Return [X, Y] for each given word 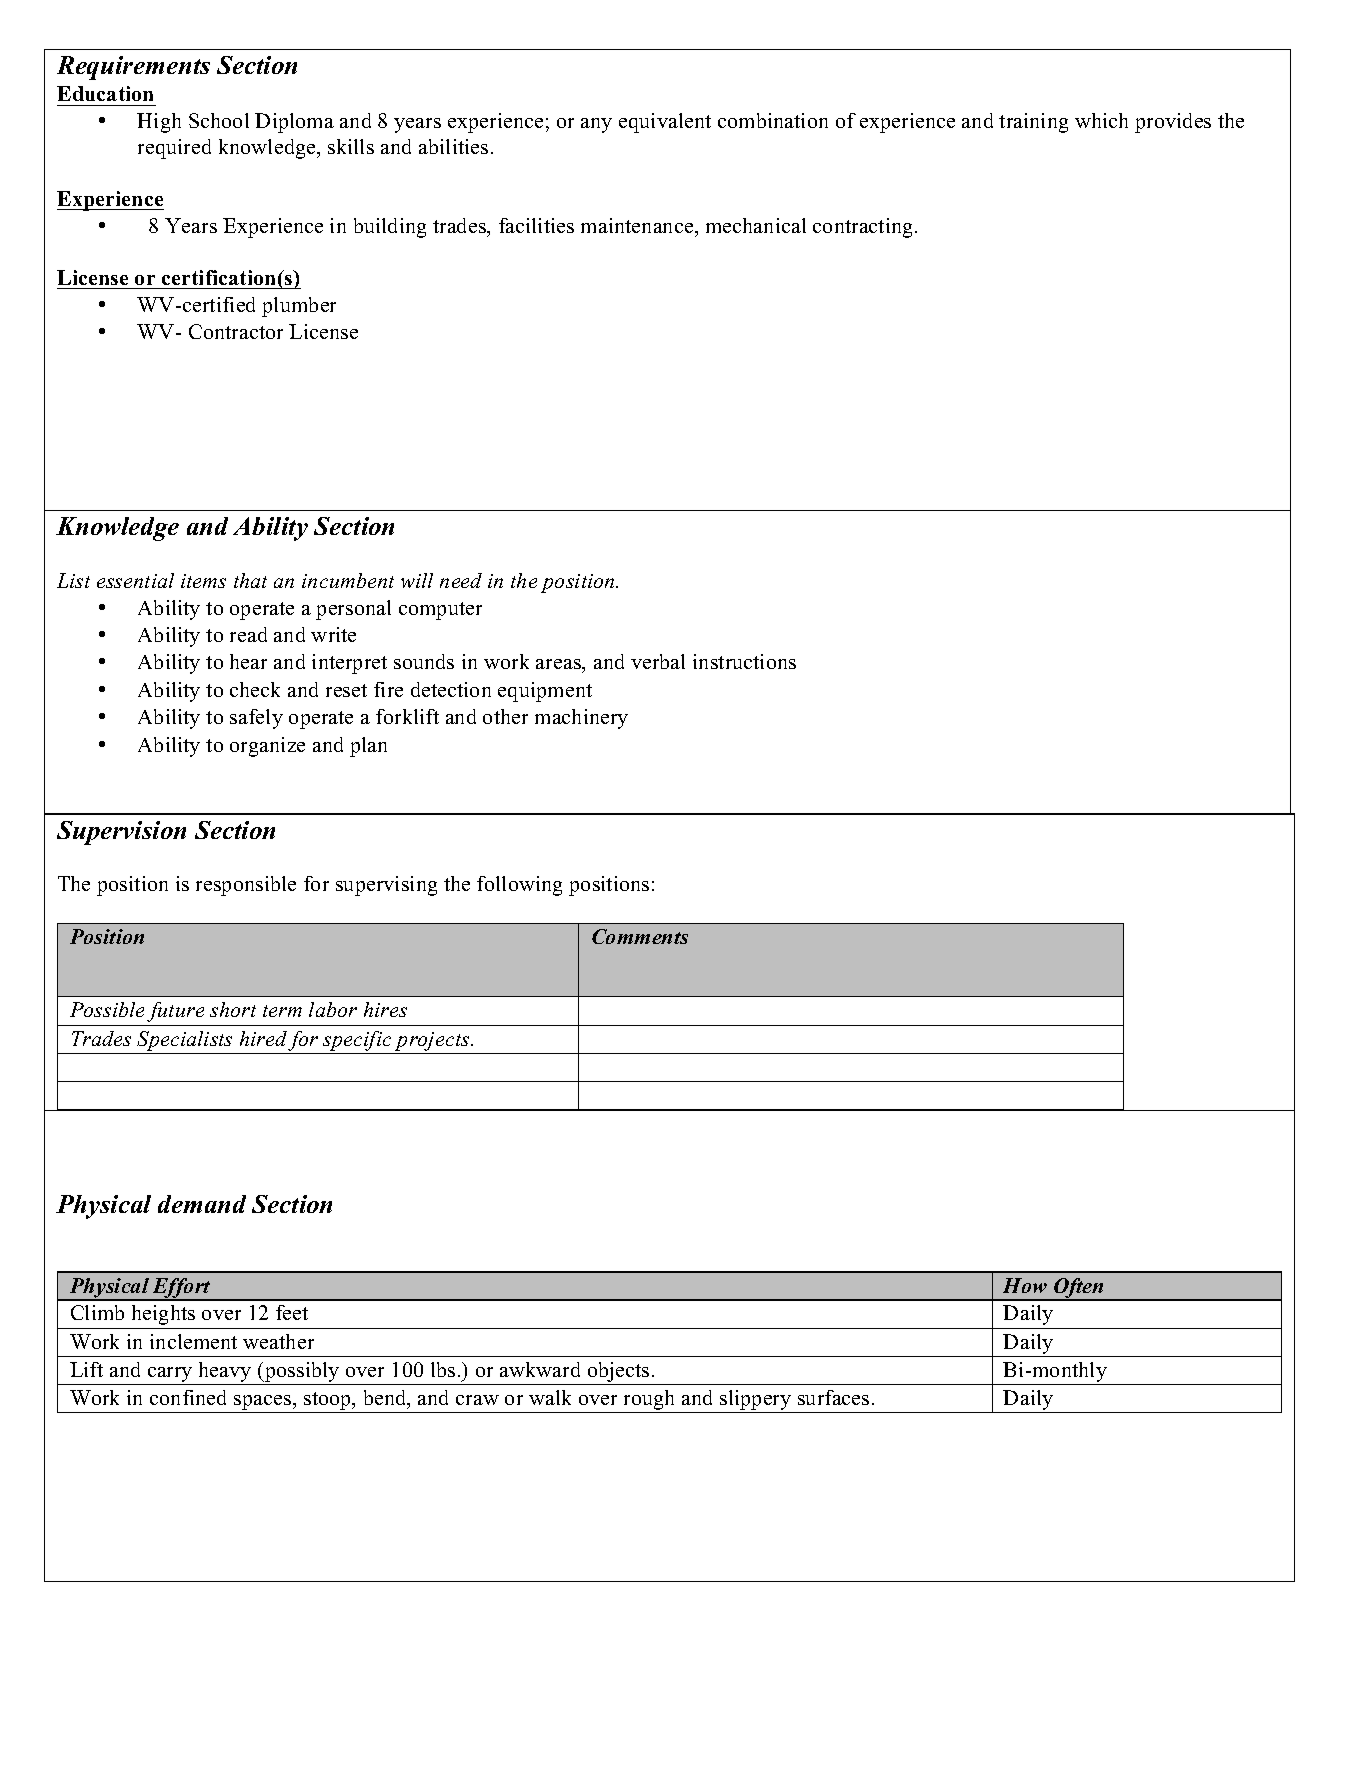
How [1025, 1285]
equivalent [665, 123]
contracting [864, 228]
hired [263, 1038]
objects [618, 1373]
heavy [225, 1373]
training [1033, 123]
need [461, 580]
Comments [640, 936]
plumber [299, 307]
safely [256, 719]
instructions [744, 661]
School [219, 120]
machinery [581, 719]
